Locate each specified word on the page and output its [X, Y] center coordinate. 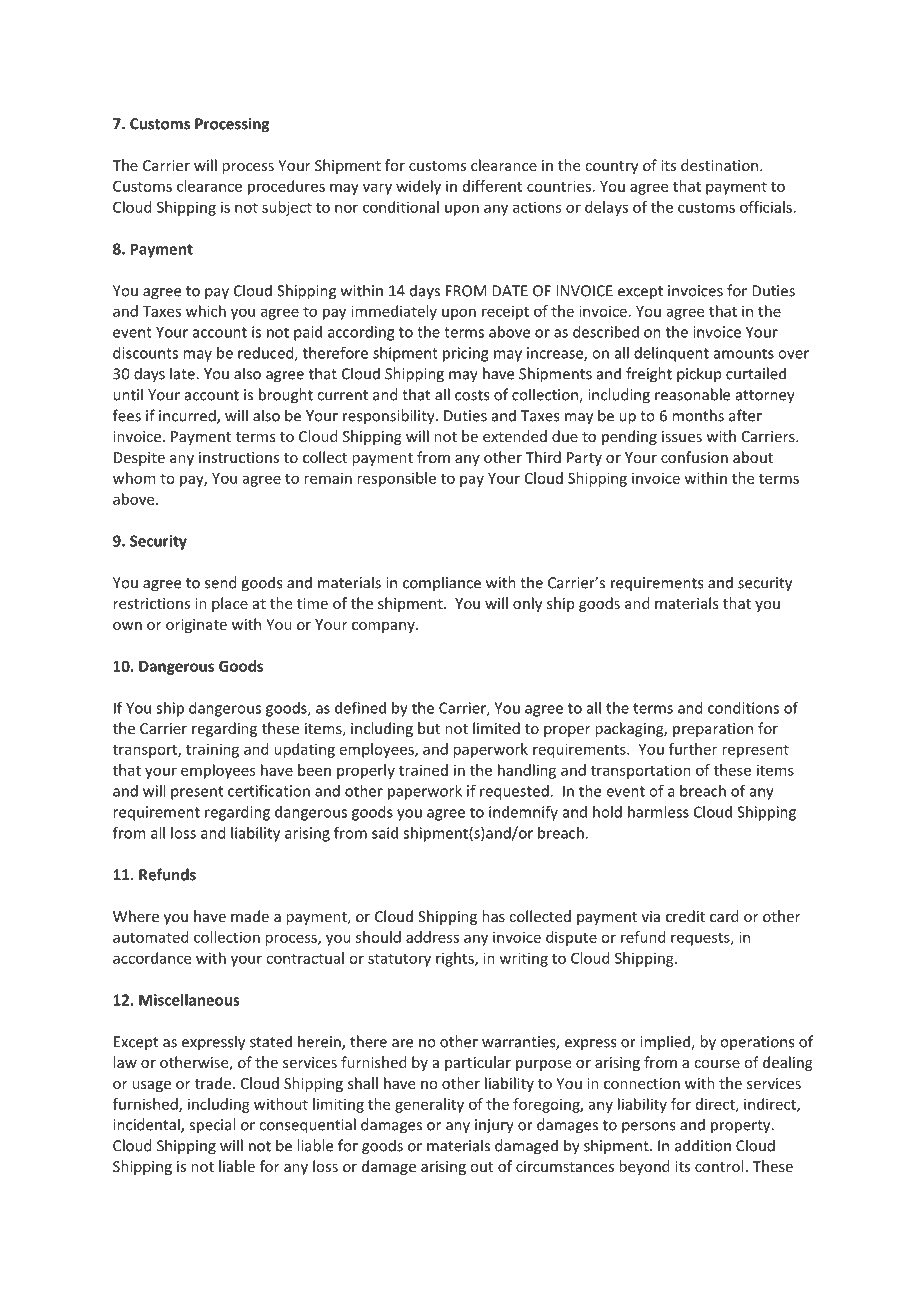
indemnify [523, 813]
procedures [286, 187]
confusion [694, 457]
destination [719, 165]
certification [269, 791]
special [212, 1126]
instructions [239, 457]
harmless [658, 812]
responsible [396, 479]
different [492, 186]
